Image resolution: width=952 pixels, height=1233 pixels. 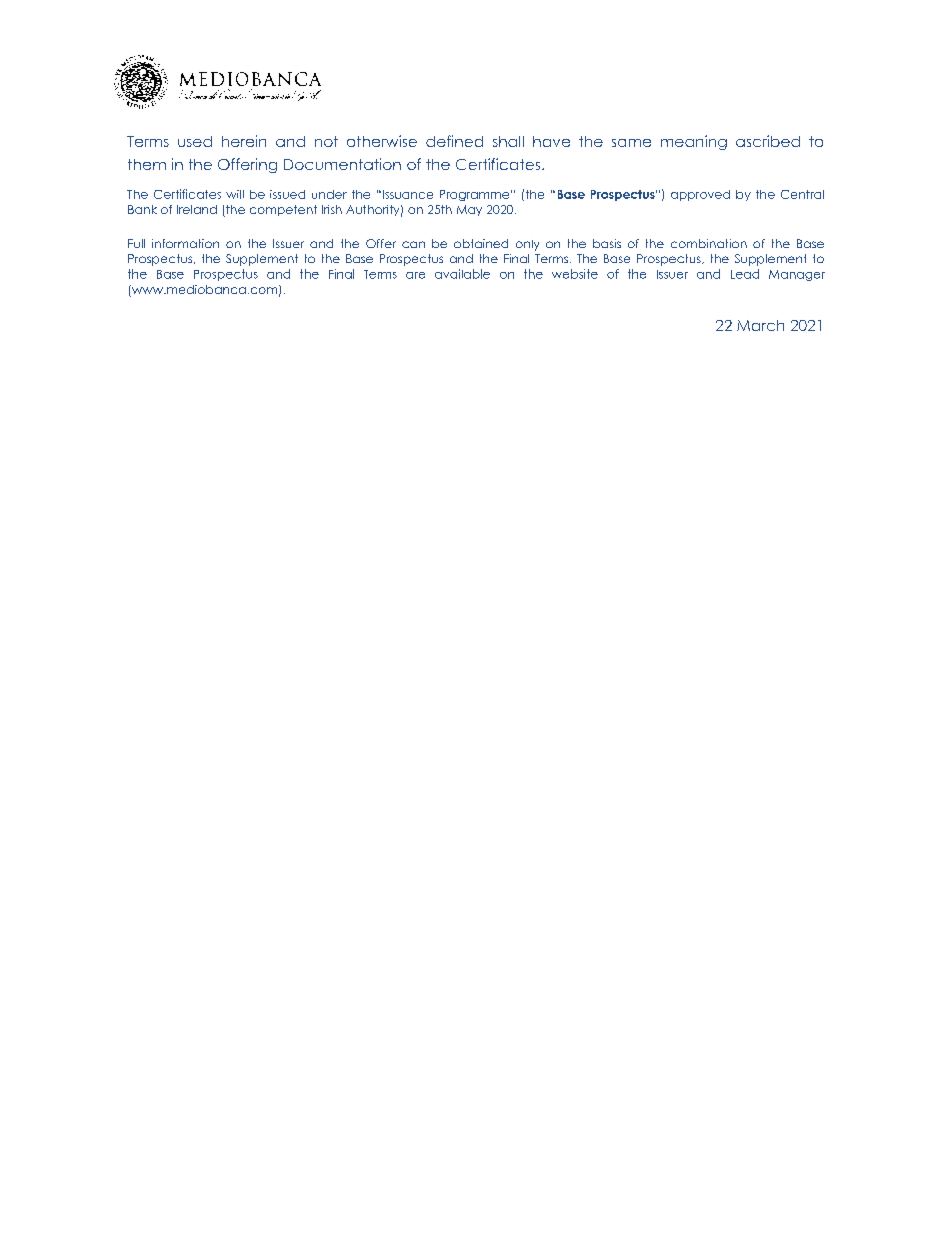 I want to click on March, so click(x=760, y=325).
